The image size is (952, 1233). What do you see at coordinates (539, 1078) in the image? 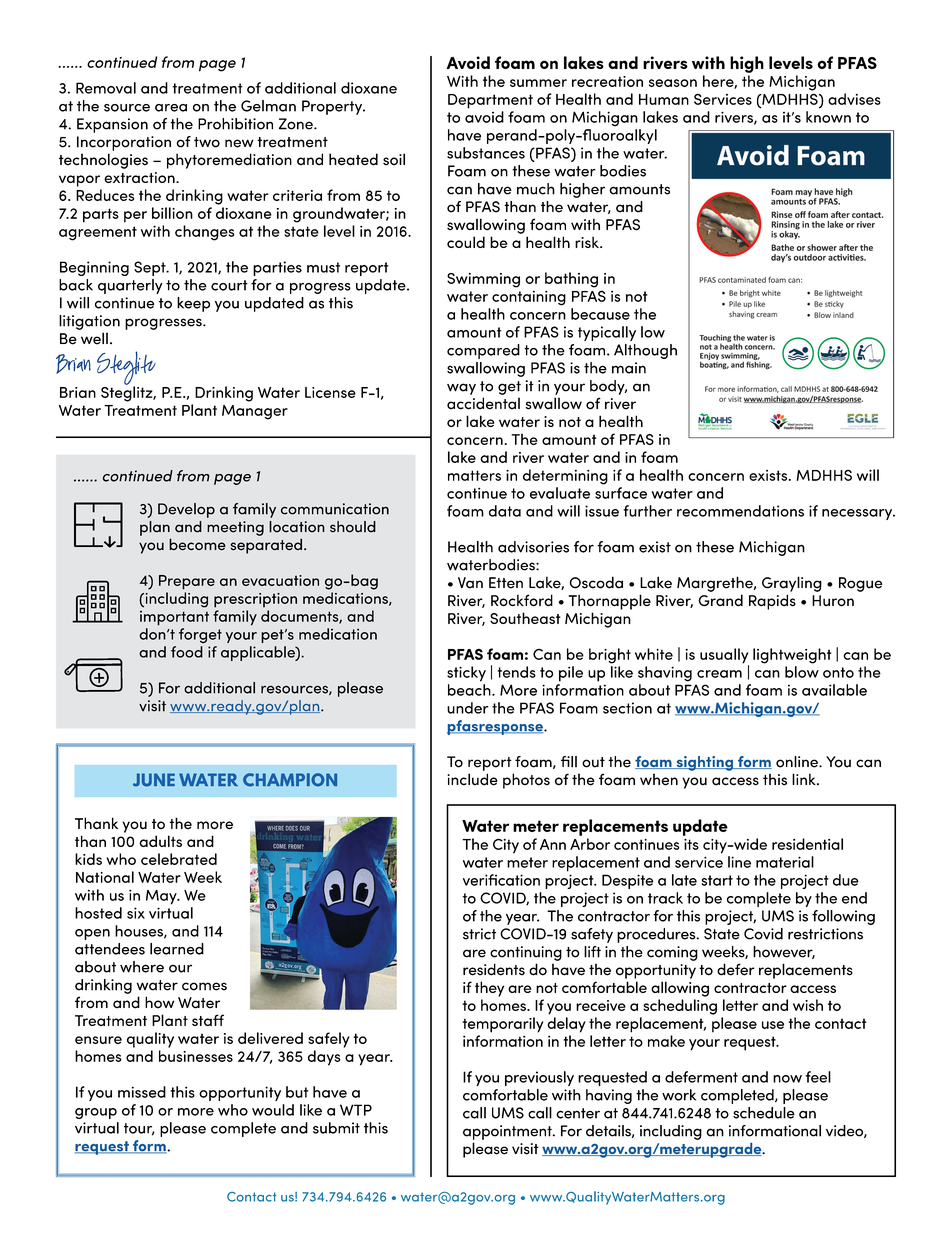
I see `previously` at bounding box center [539, 1078].
